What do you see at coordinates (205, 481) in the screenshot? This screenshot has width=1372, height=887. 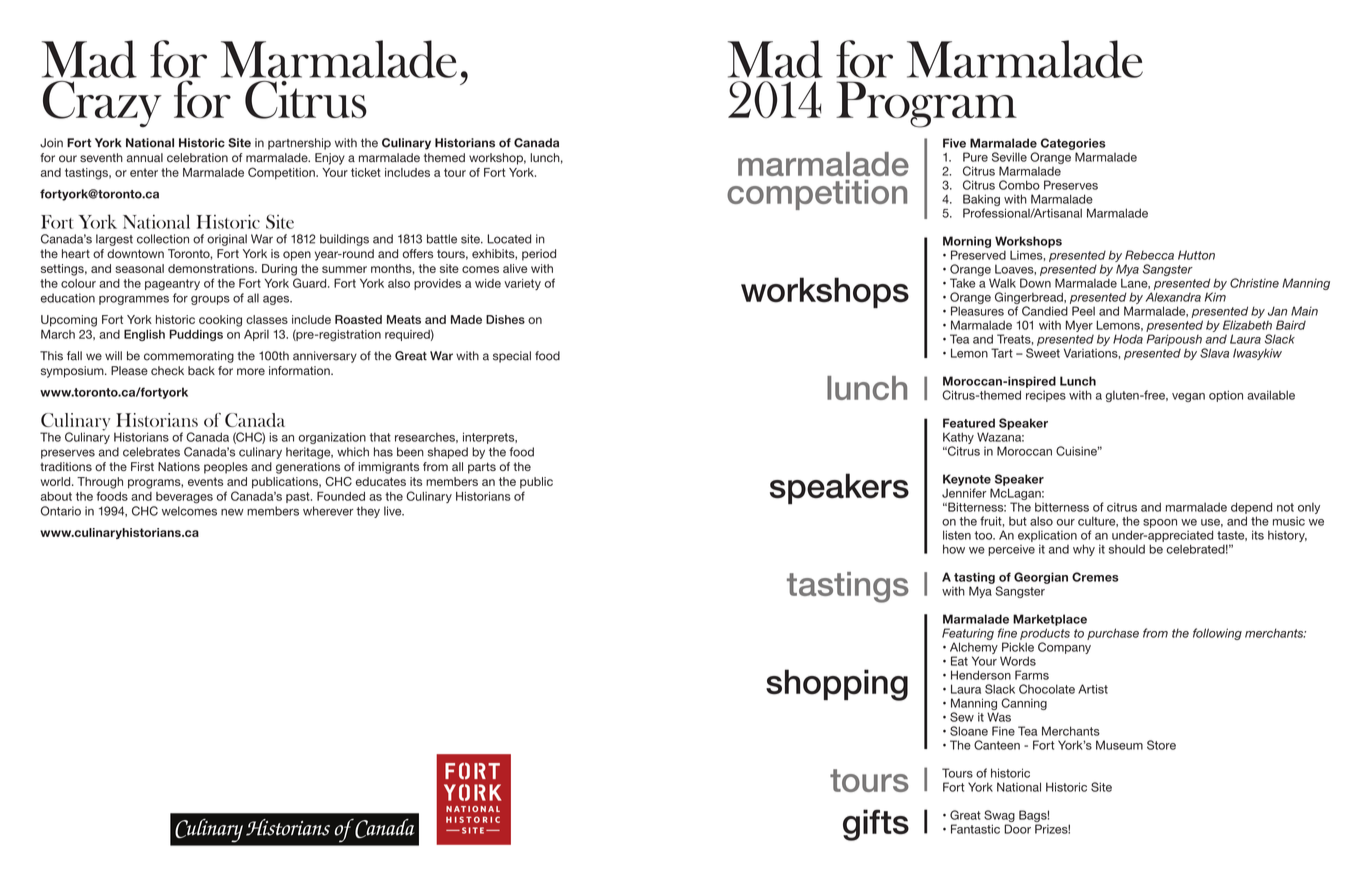 I see `events` at bounding box center [205, 481].
